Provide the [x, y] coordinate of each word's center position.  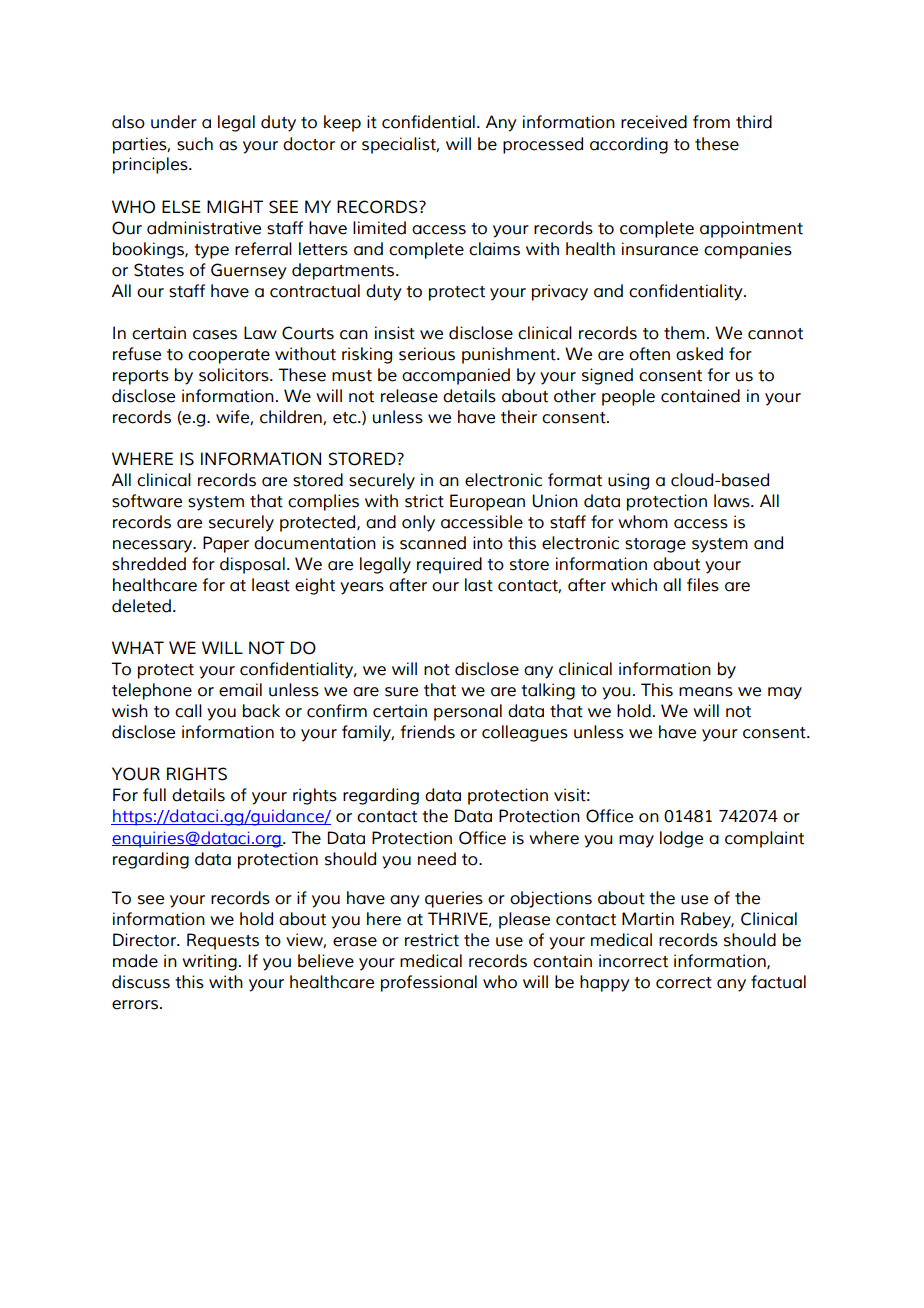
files [703, 585]
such [195, 144]
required [449, 565]
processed [543, 145]
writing [209, 962]
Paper [226, 544]
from [711, 122]
